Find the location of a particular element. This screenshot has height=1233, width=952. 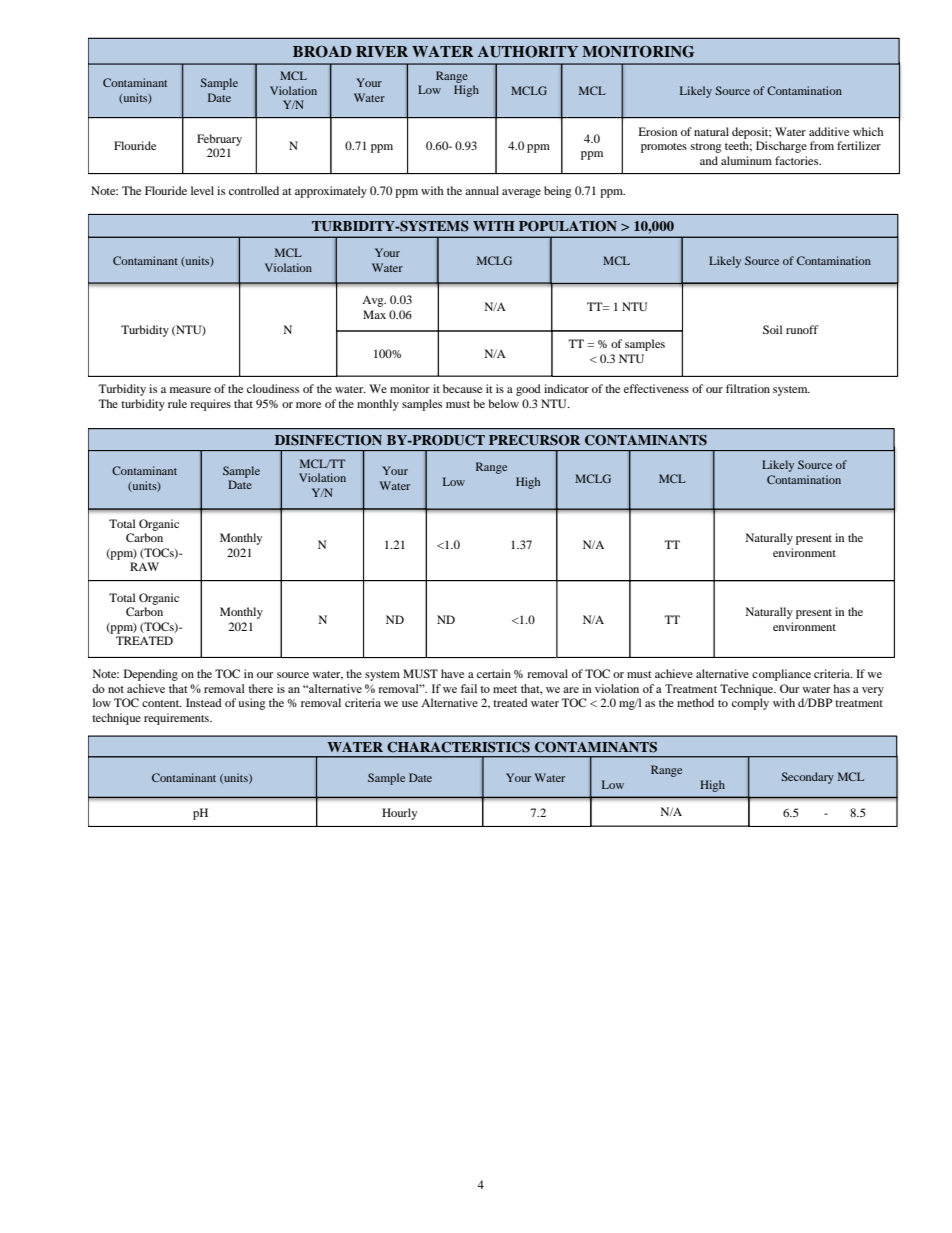

CHARACTERISTICS is located at coordinates (458, 747).
